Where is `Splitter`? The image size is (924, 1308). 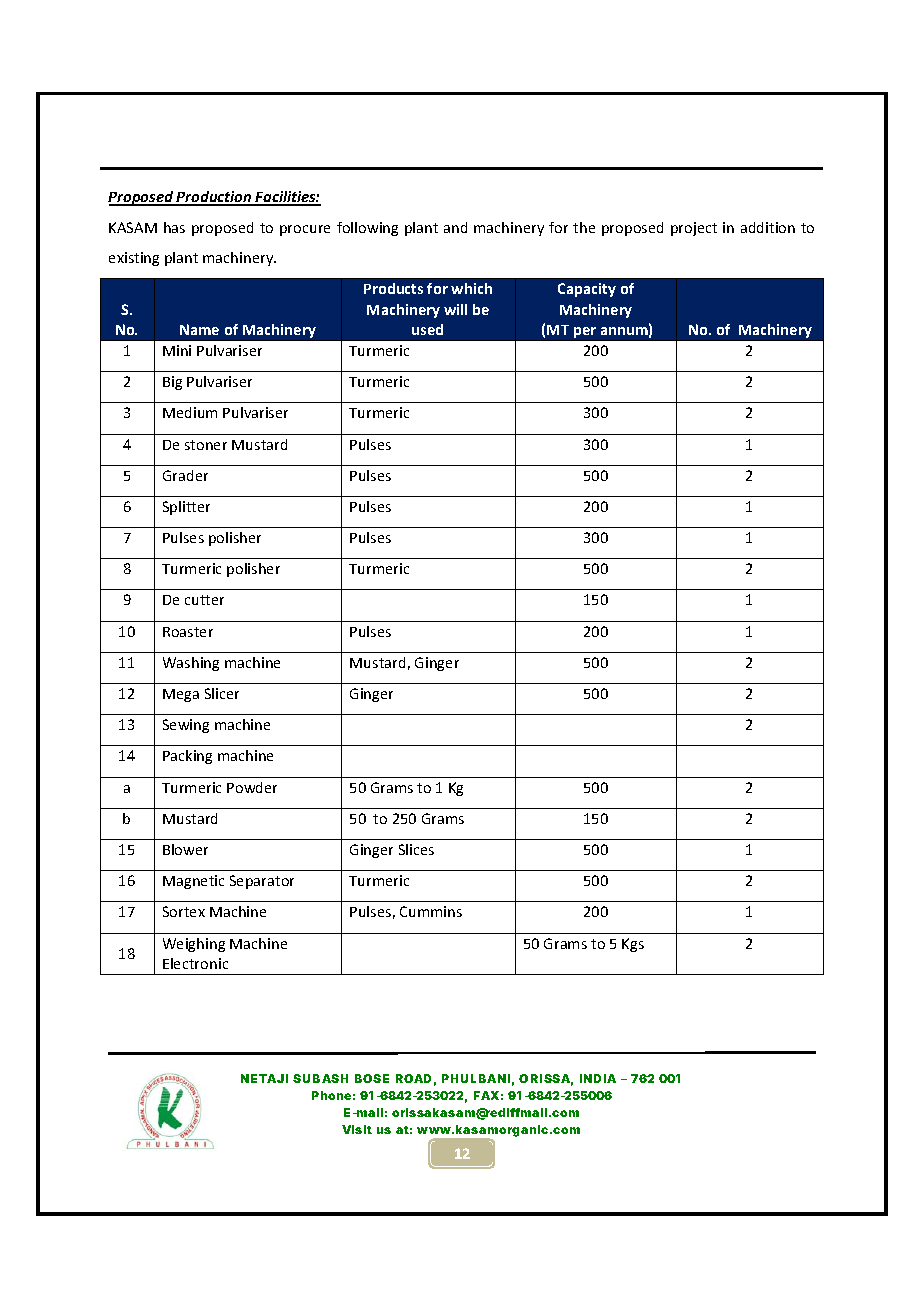 Splitter is located at coordinates (186, 508).
